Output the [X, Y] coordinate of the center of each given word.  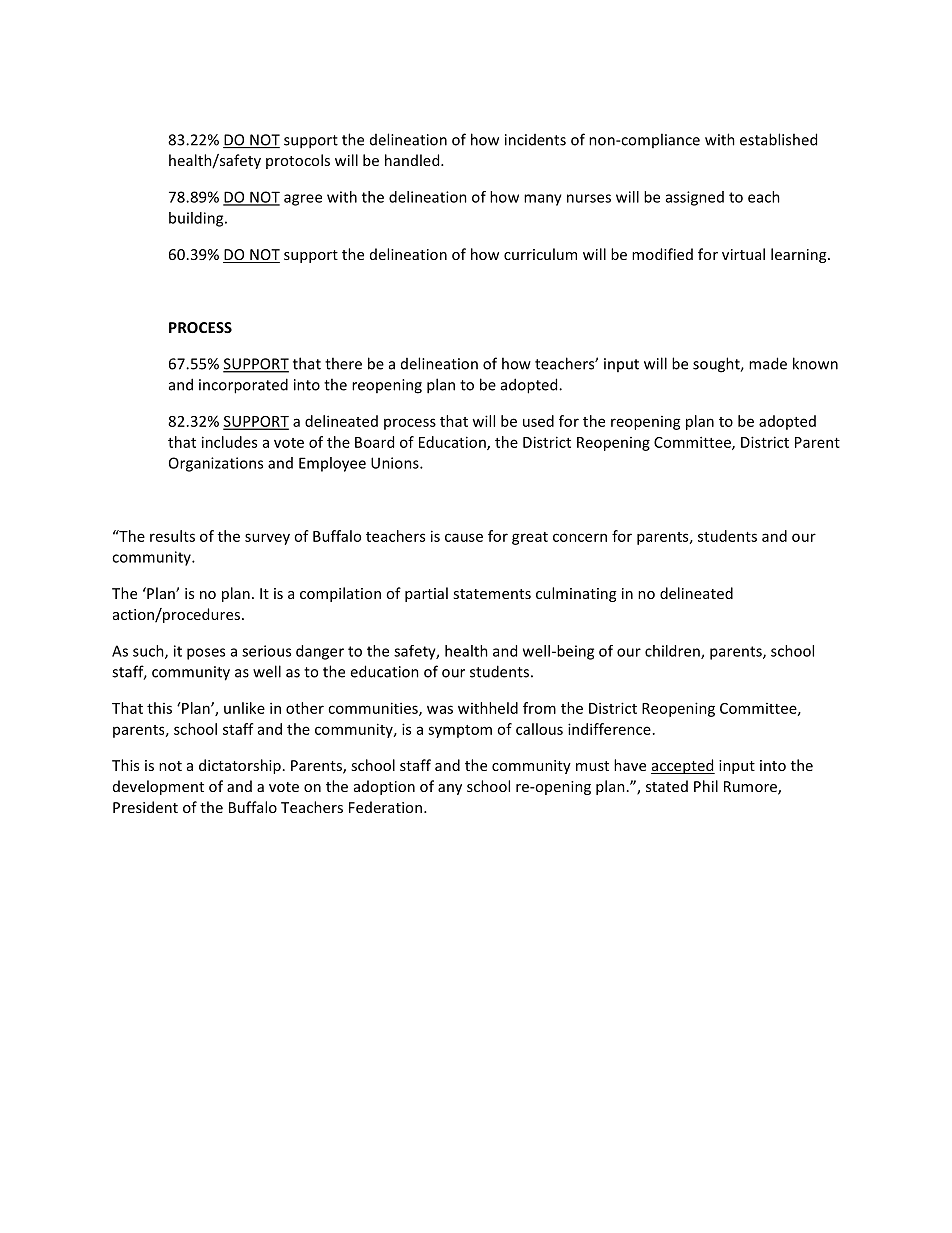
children [673, 652]
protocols [298, 161]
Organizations [216, 464]
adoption [384, 787]
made [768, 363]
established [778, 139]
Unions [396, 463]
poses [206, 654]
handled [413, 160]
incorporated [243, 386]
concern [580, 537]
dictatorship [240, 766]
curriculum [540, 254]
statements [492, 594]
